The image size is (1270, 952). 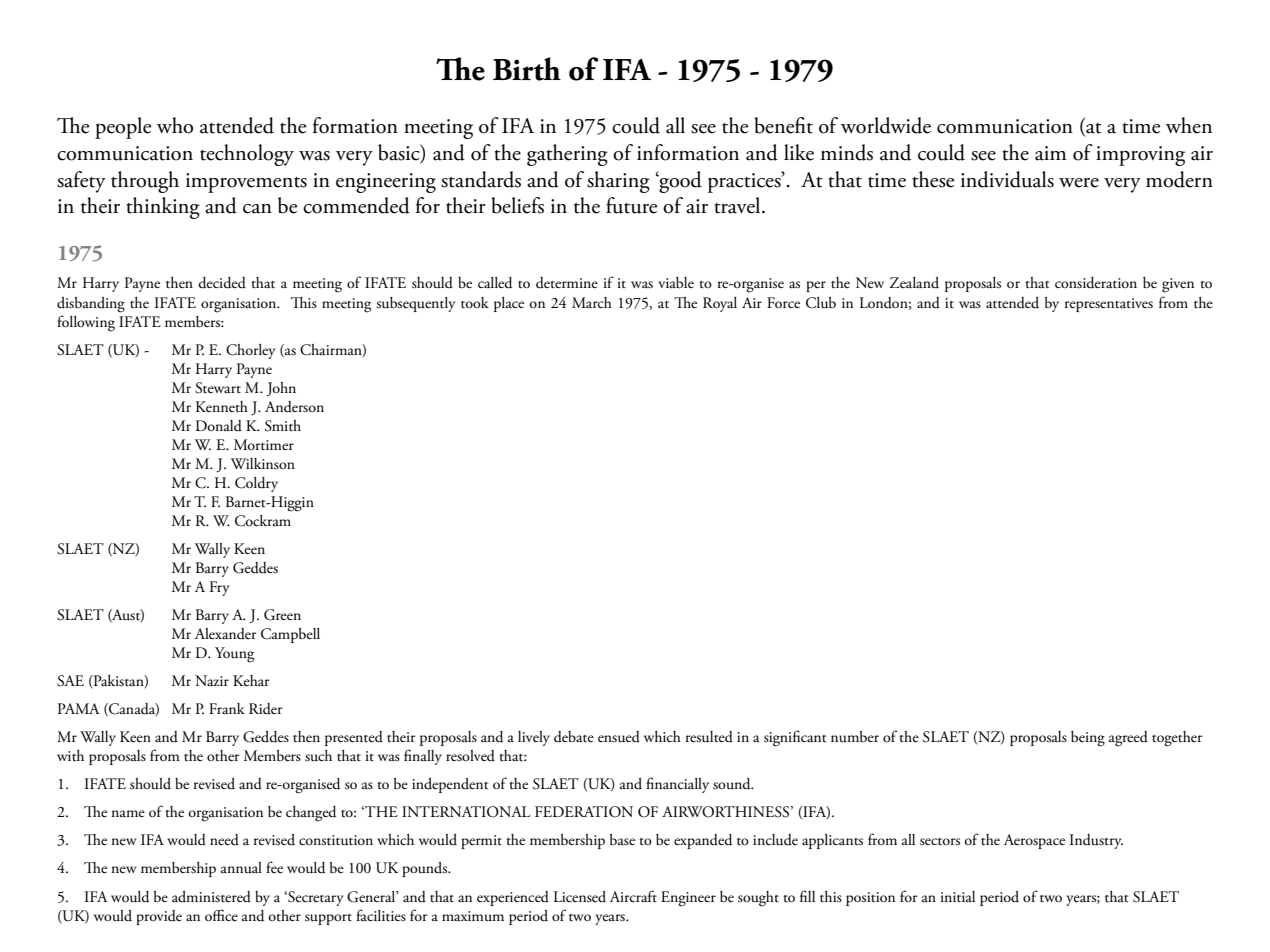 What do you see at coordinates (226, 634) in the screenshot?
I see `Alexander` at bounding box center [226, 634].
